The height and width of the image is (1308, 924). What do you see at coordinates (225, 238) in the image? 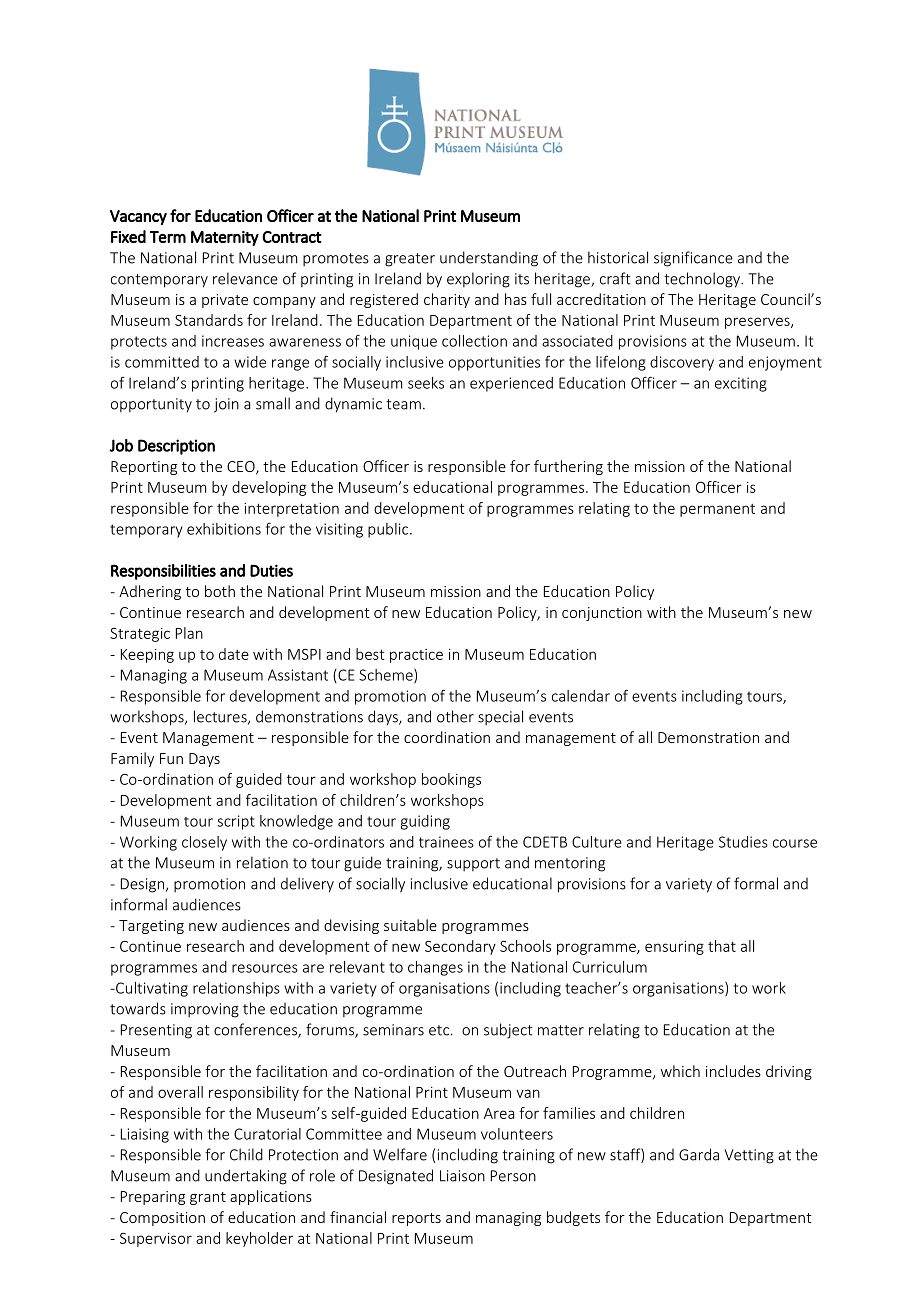
I see `Maternity` at bounding box center [225, 238].
